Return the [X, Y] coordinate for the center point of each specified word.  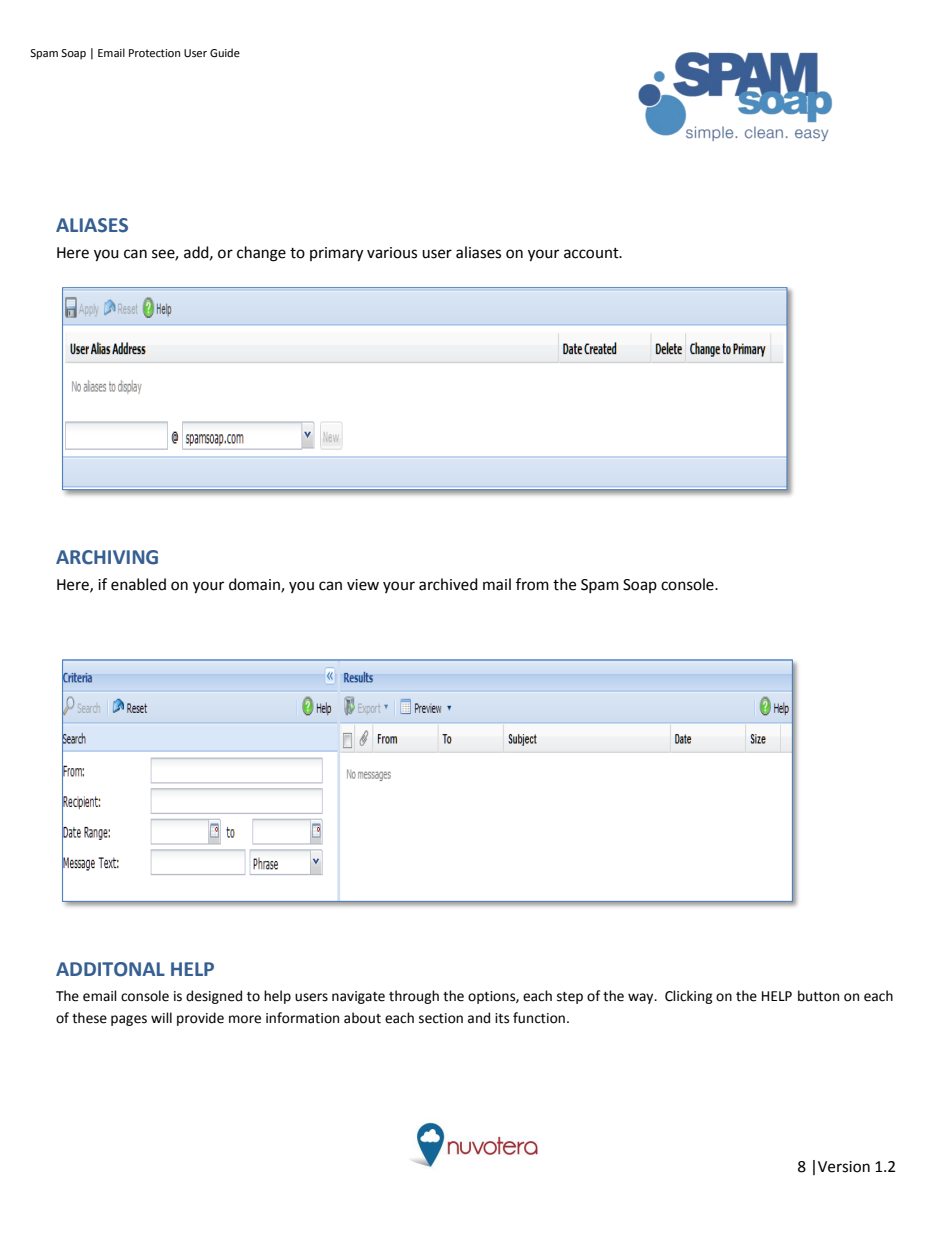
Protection [154, 53]
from [532, 584]
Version [844, 1167]
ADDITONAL [110, 969]
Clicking [689, 997]
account [592, 253]
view [363, 585]
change [261, 254]
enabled [138, 584]
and [479, 1018]
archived [448, 584]
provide [200, 1019]
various [392, 253]
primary [336, 254]
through [414, 997]
